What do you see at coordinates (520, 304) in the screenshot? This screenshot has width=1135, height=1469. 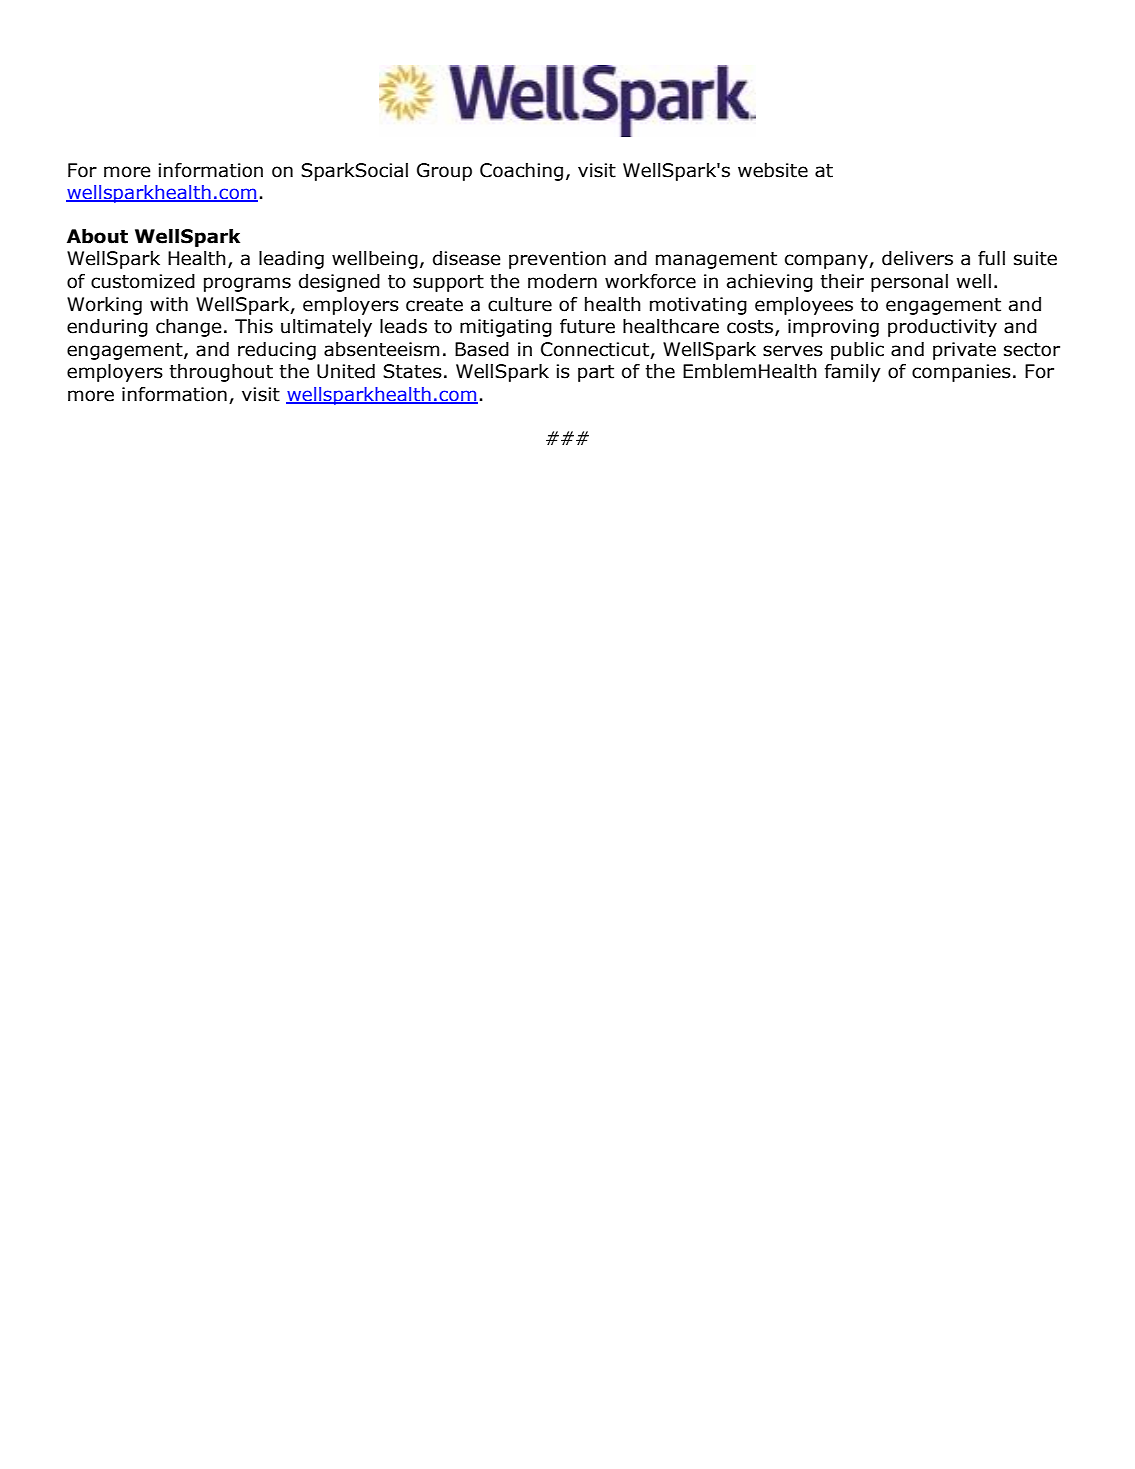 I see `culture` at bounding box center [520, 304].
